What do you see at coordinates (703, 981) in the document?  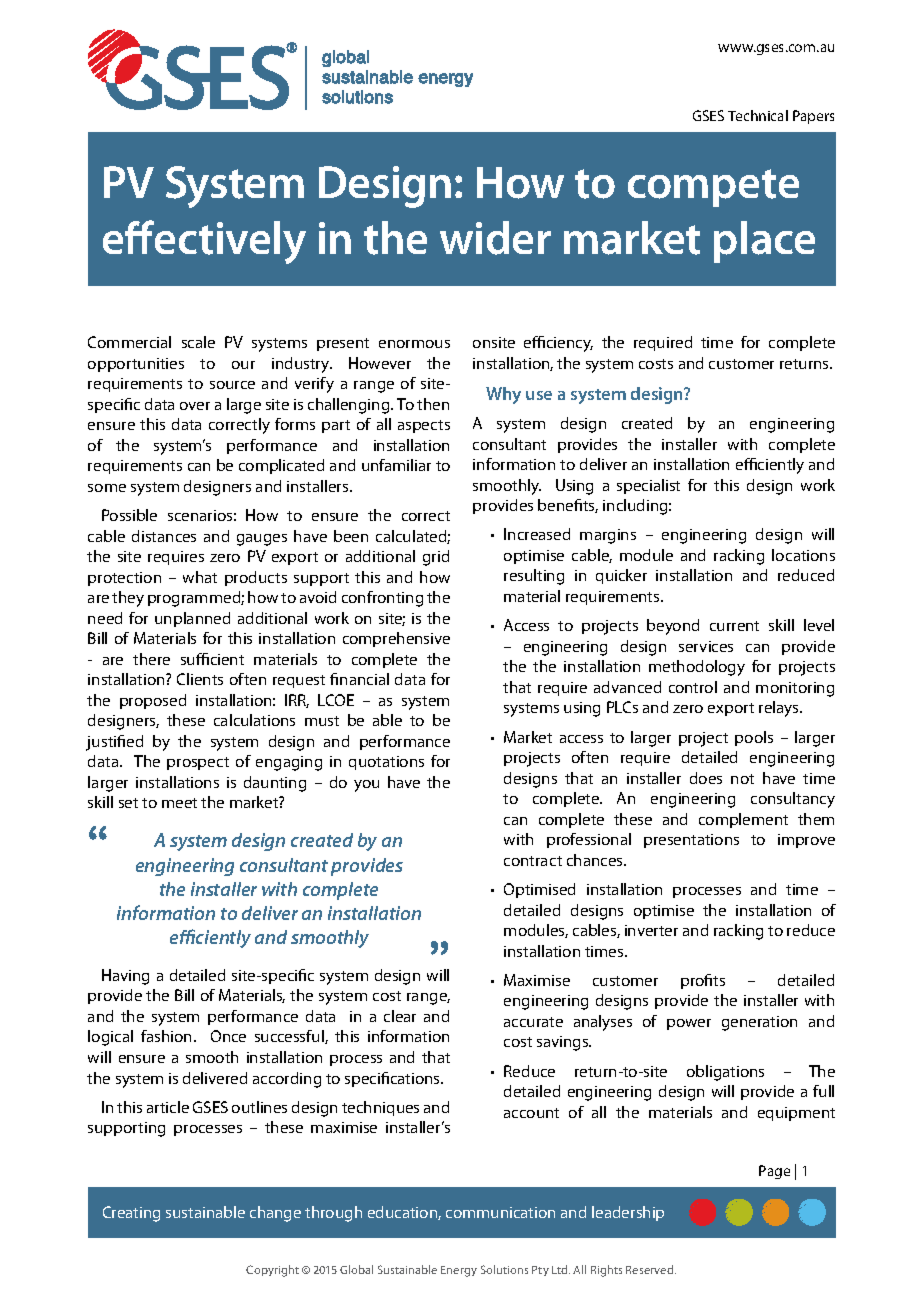 I see `profits` at bounding box center [703, 981].
